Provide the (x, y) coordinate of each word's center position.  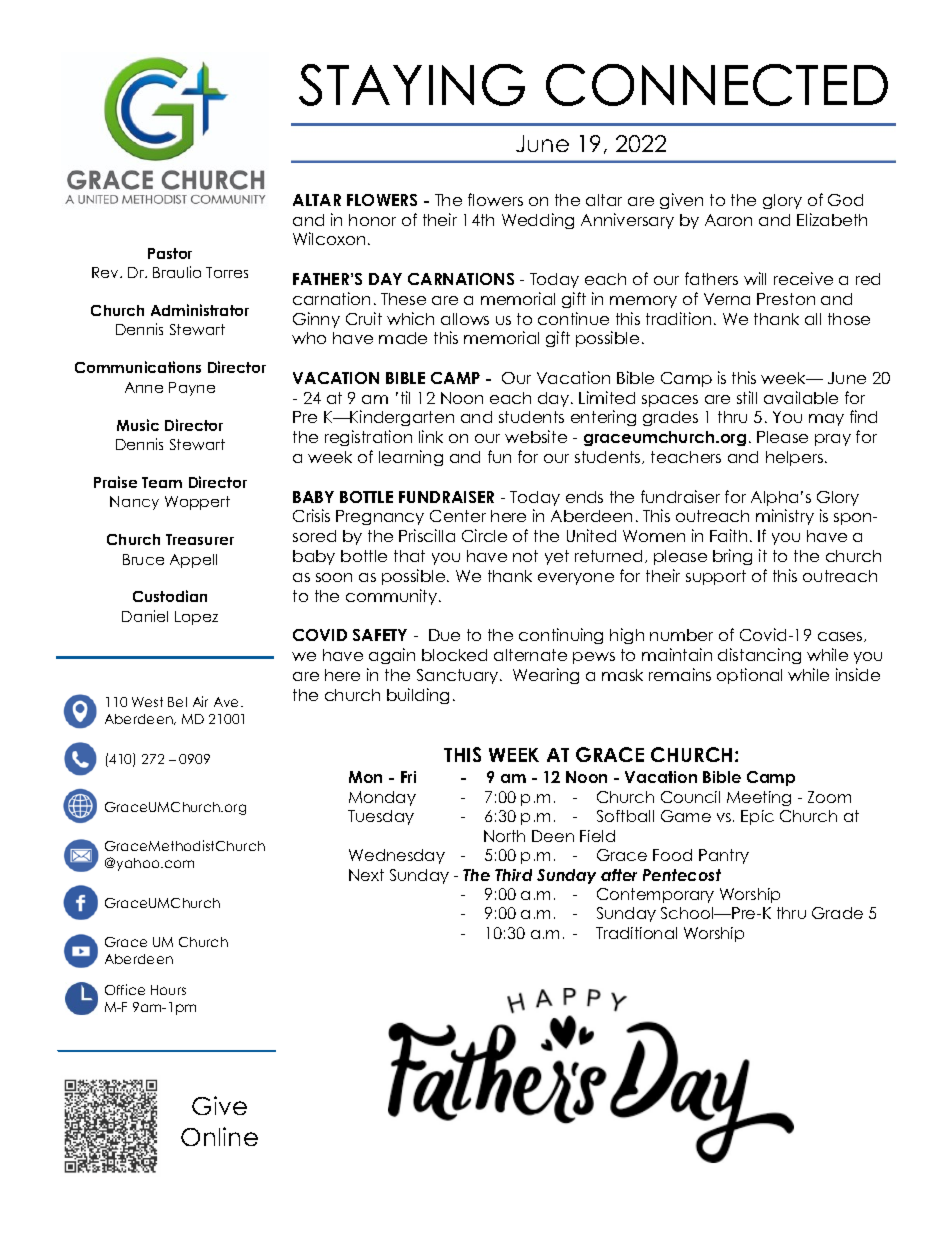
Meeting (759, 798)
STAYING (412, 85)
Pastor (170, 253)
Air (200, 701)
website (536, 436)
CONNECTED (717, 85)
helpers (794, 458)
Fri (408, 777)
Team (162, 482)
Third (513, 875)
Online (219, 1136)
